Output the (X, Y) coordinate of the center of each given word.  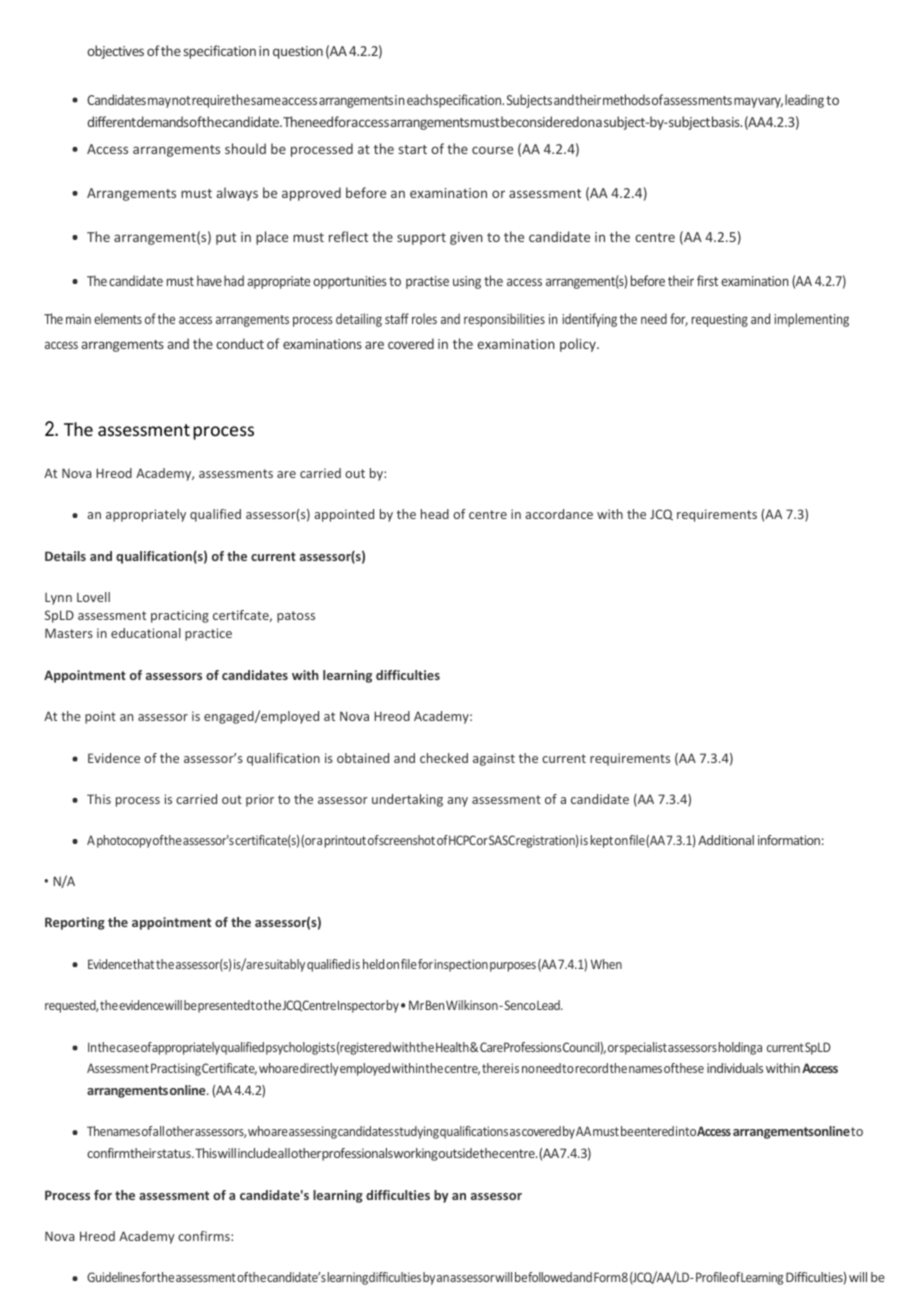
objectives (115, 52)
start (413, 149)
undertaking (407, 800)
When (606, 964)
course (492, 150)
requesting (720, 320)
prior (260, 800)
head (435, 514)
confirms (205, 1236)
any (457, 802)
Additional (726, 840)
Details (65, 556)
